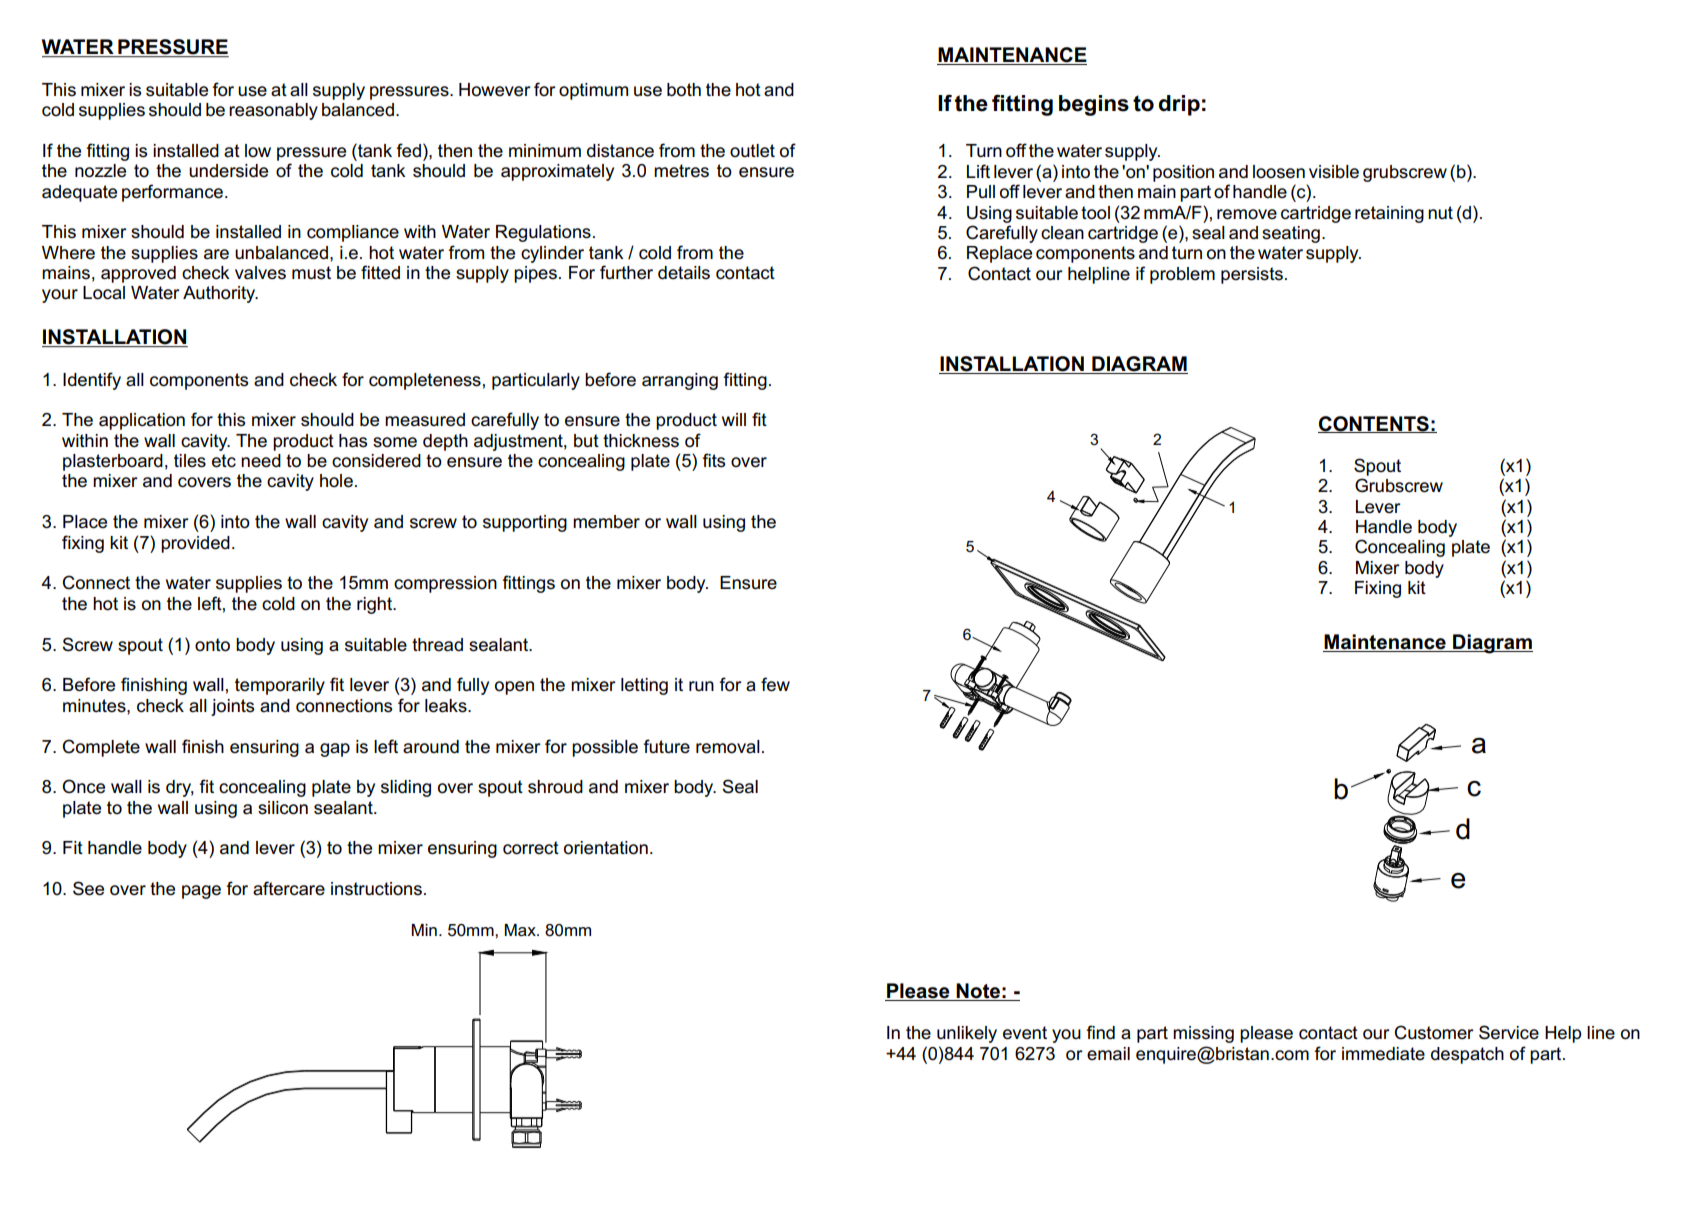 Image resolution: width=1708 pixels, height=1207 pixels. Describe the element at coordinates (1252, 275) in the screenshot. I see `persists` at that location.
